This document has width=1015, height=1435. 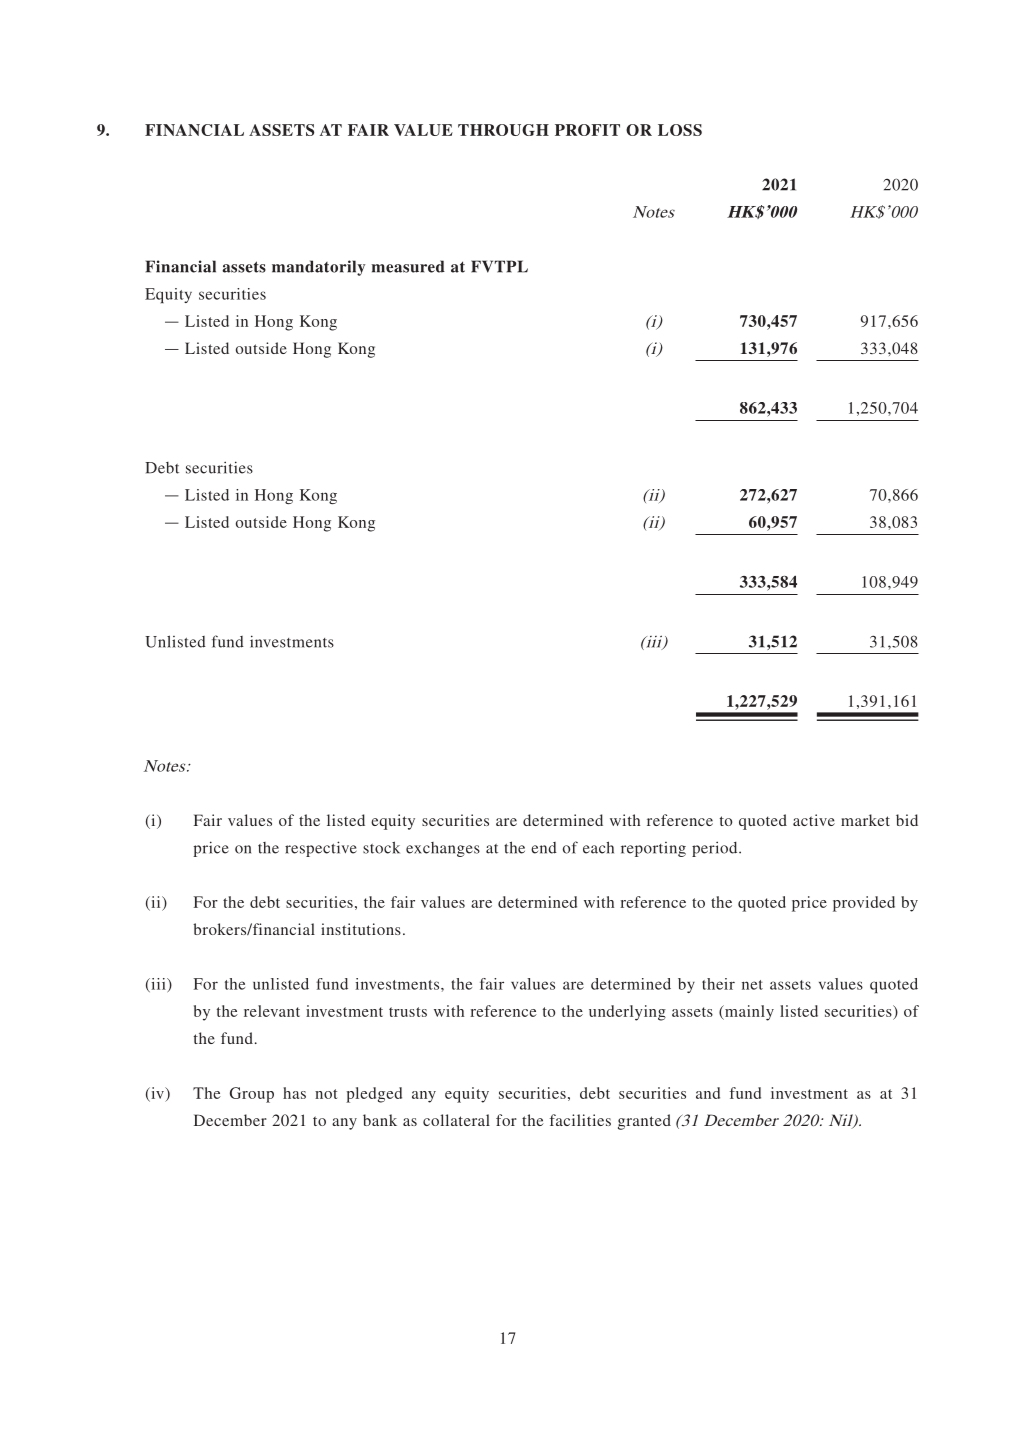 I want to click on LOSS, so click(x=680, y=130).
